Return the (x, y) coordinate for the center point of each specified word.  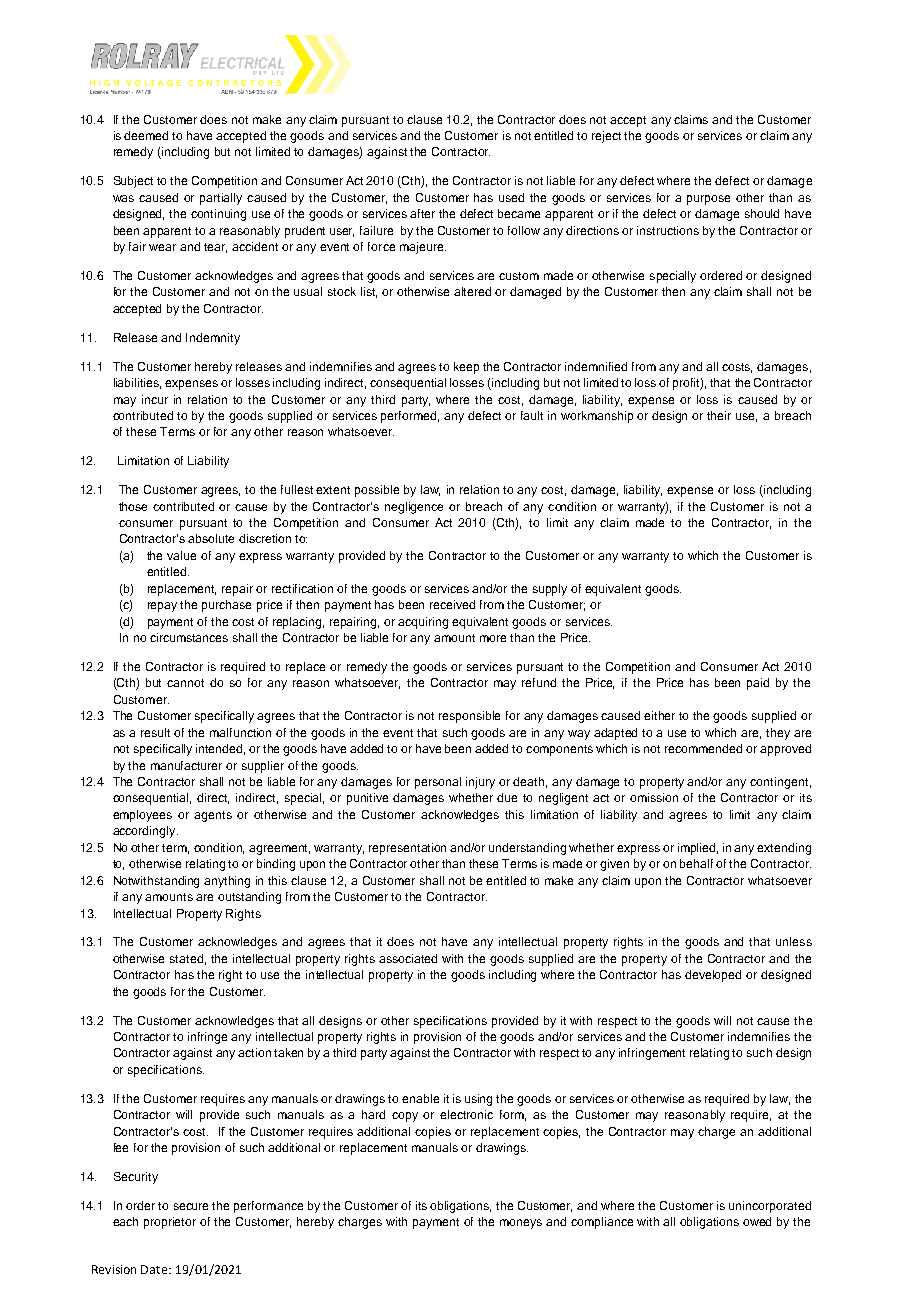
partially (221, 199)
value (181, 555)
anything (227, 882)
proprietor (170, 1223)
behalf (696, 863)
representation (407, 849)
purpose (708, 200)
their (719, 415)
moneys (521, 1224)
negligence (414, 508)
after (422, 213)
